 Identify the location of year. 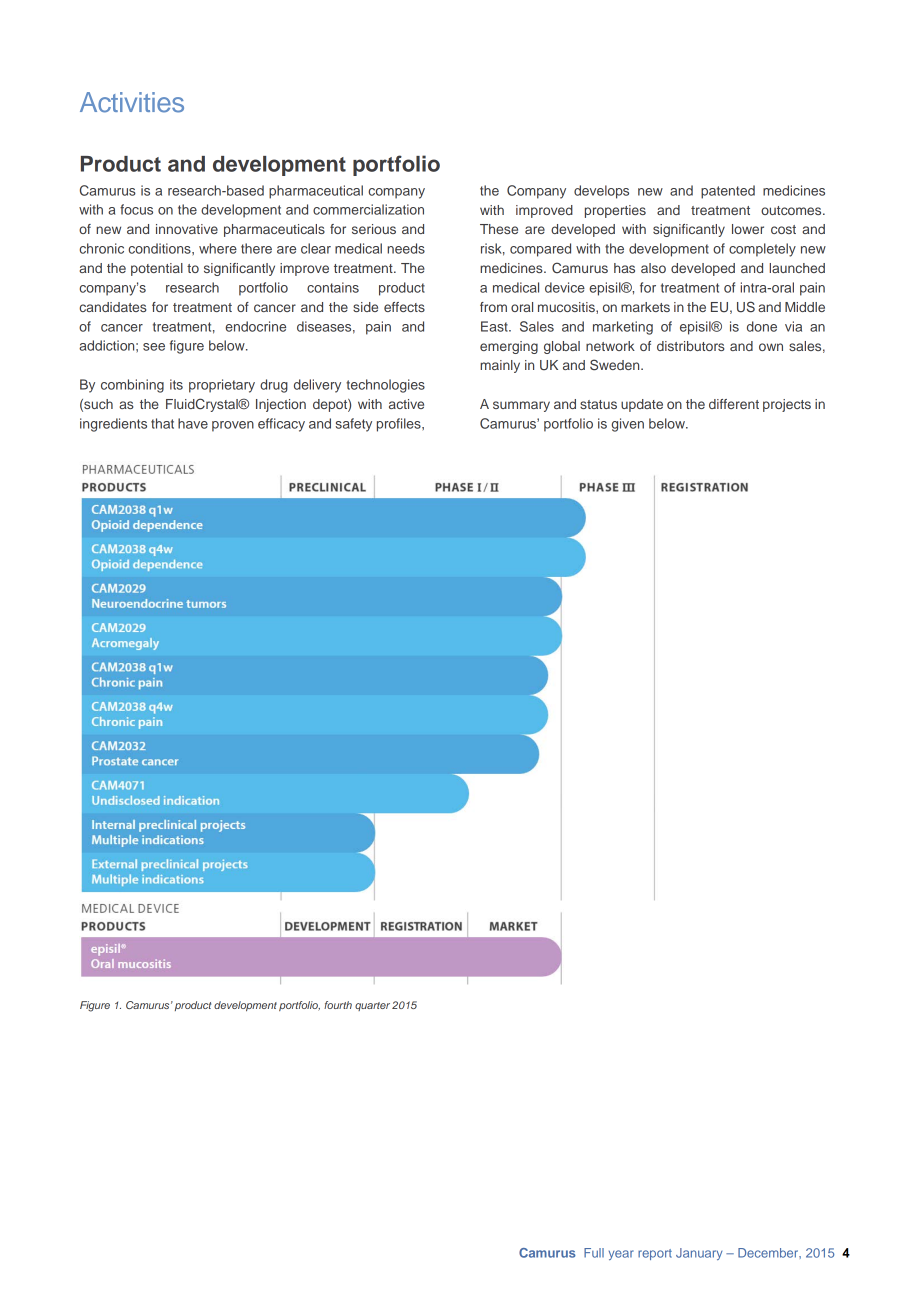
(621, 1255).
